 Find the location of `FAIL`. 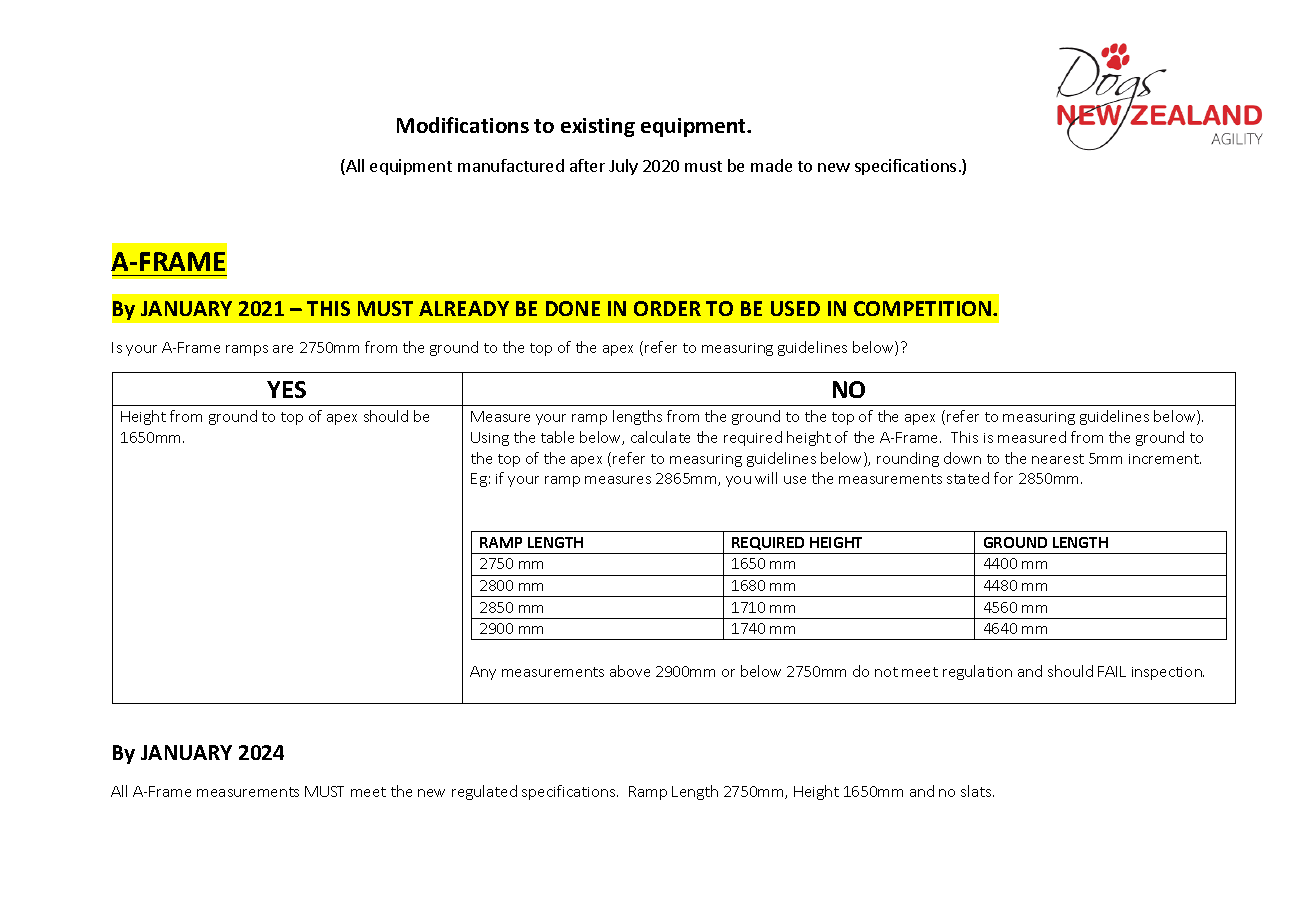

FAIL is located at coordinates (1112, 671).
